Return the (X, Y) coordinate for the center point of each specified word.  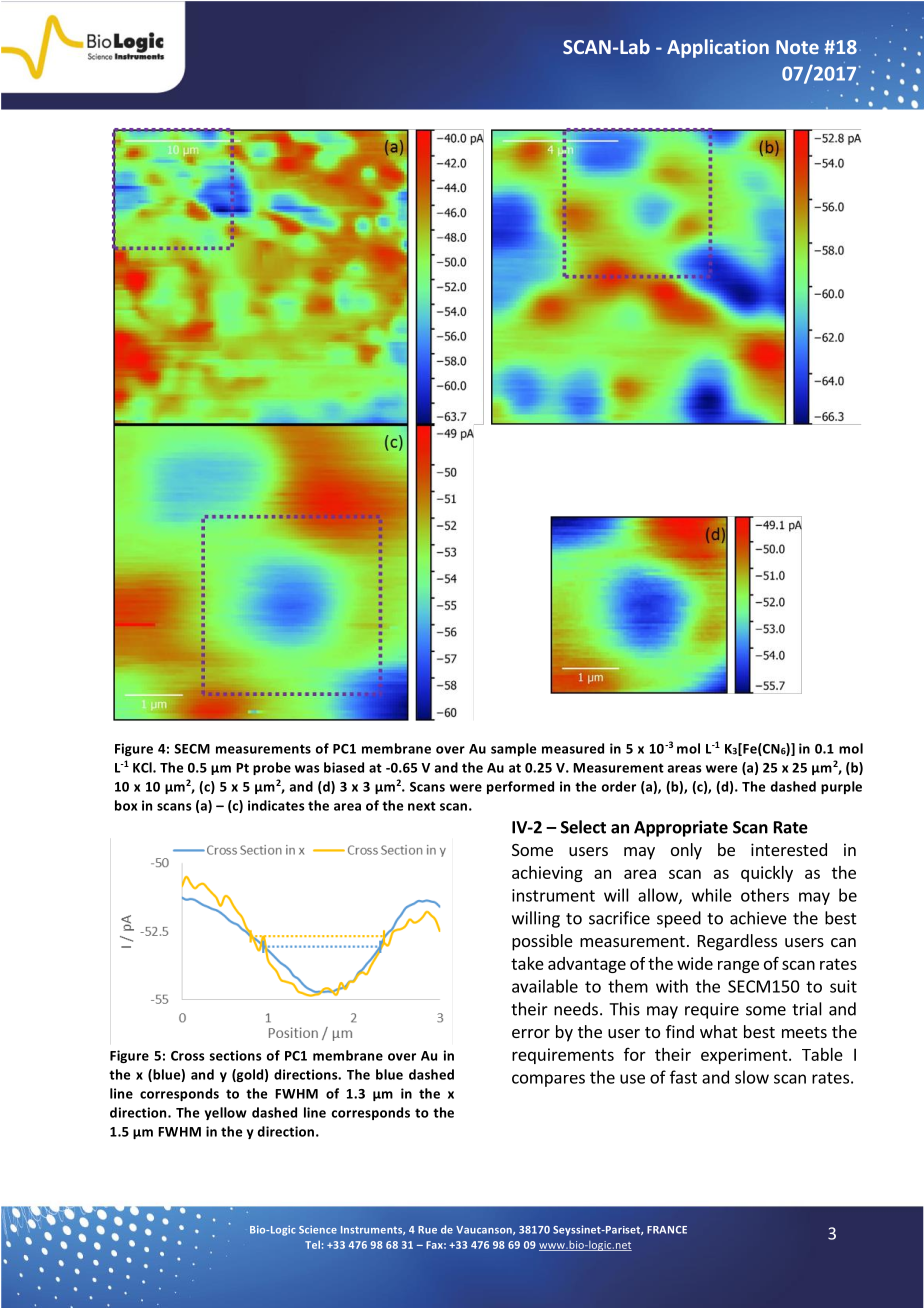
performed (520, 787)
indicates (276, 805)
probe (272, 768)
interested (789, 849)
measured (573, 748)
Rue (427, 1230)
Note (797, 47)
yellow (226, 1113)
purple (841, 787)
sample (513, 749)
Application (718, 48)
